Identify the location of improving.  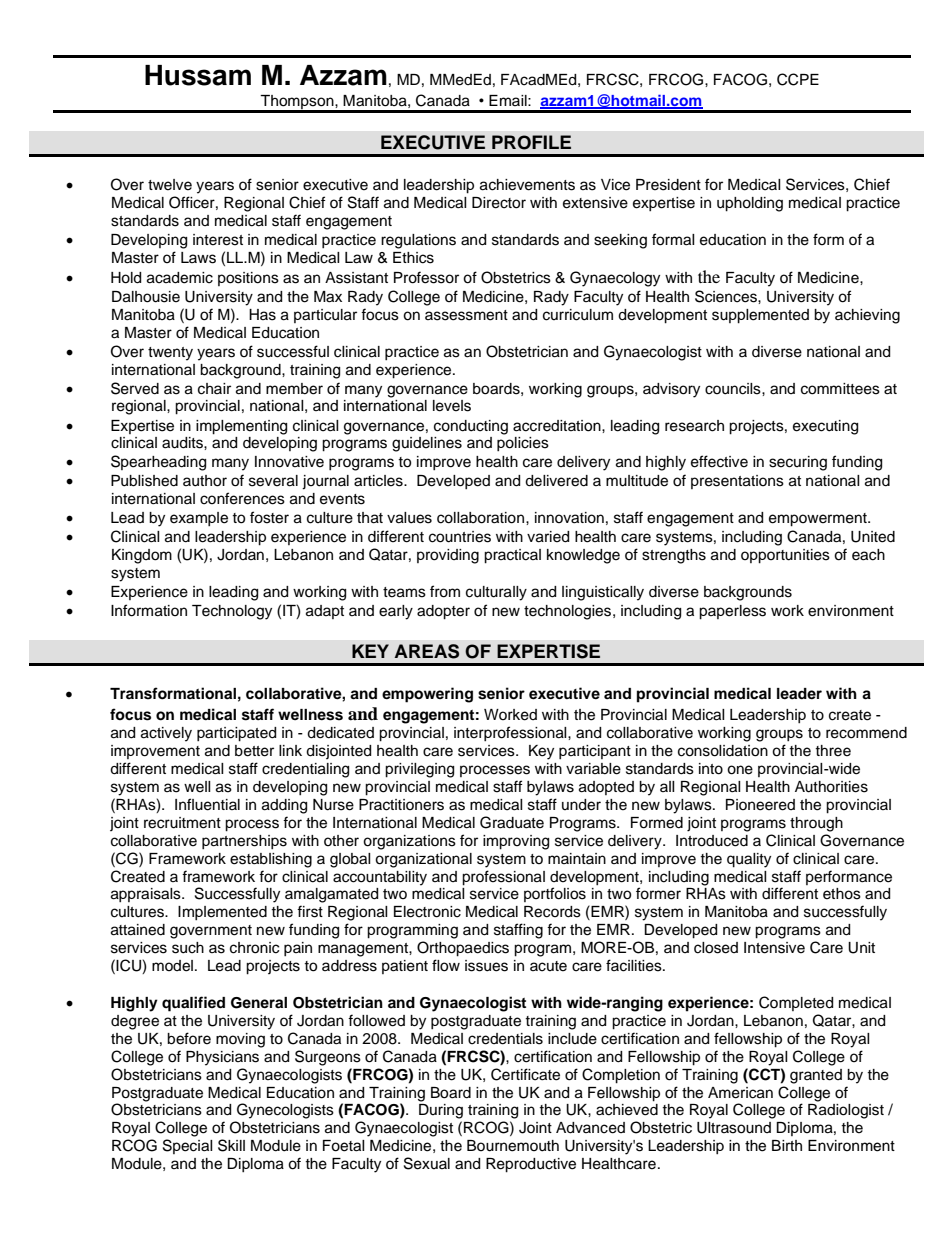
(516, 842).
